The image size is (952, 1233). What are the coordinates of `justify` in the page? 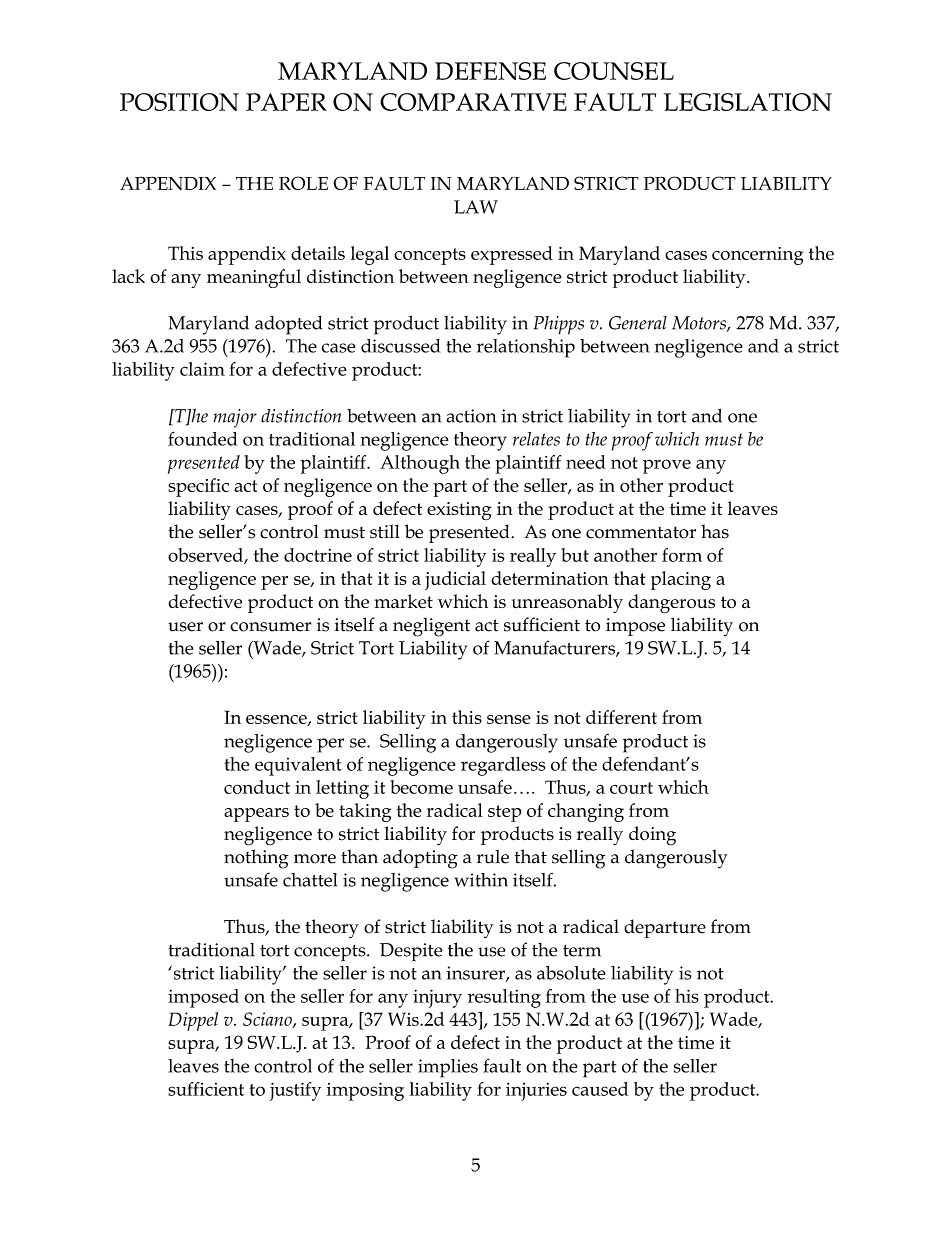 It's located at (295, 1091).
